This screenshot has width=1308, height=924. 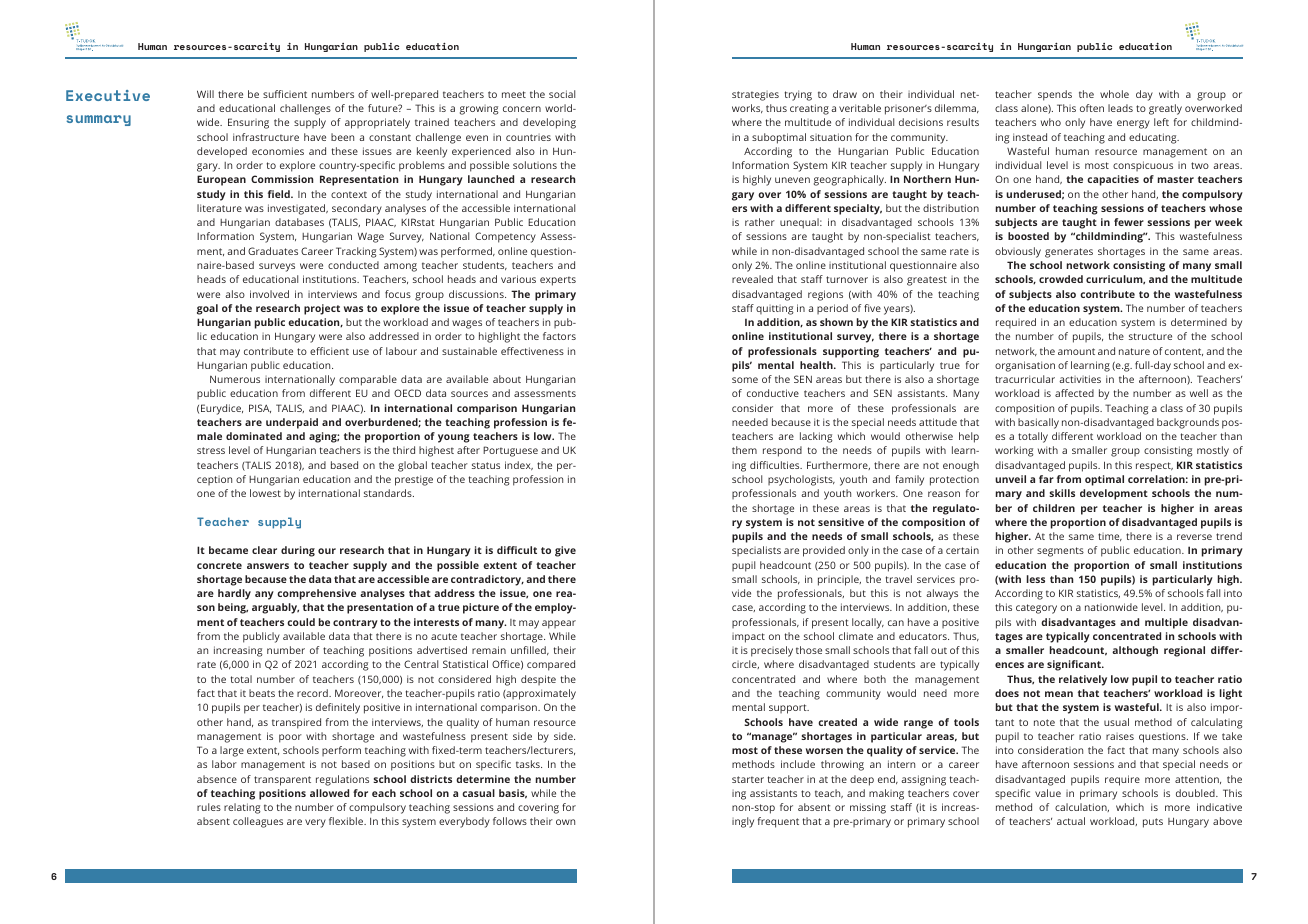 I want to click on developing, so click(x=549, y=123).
